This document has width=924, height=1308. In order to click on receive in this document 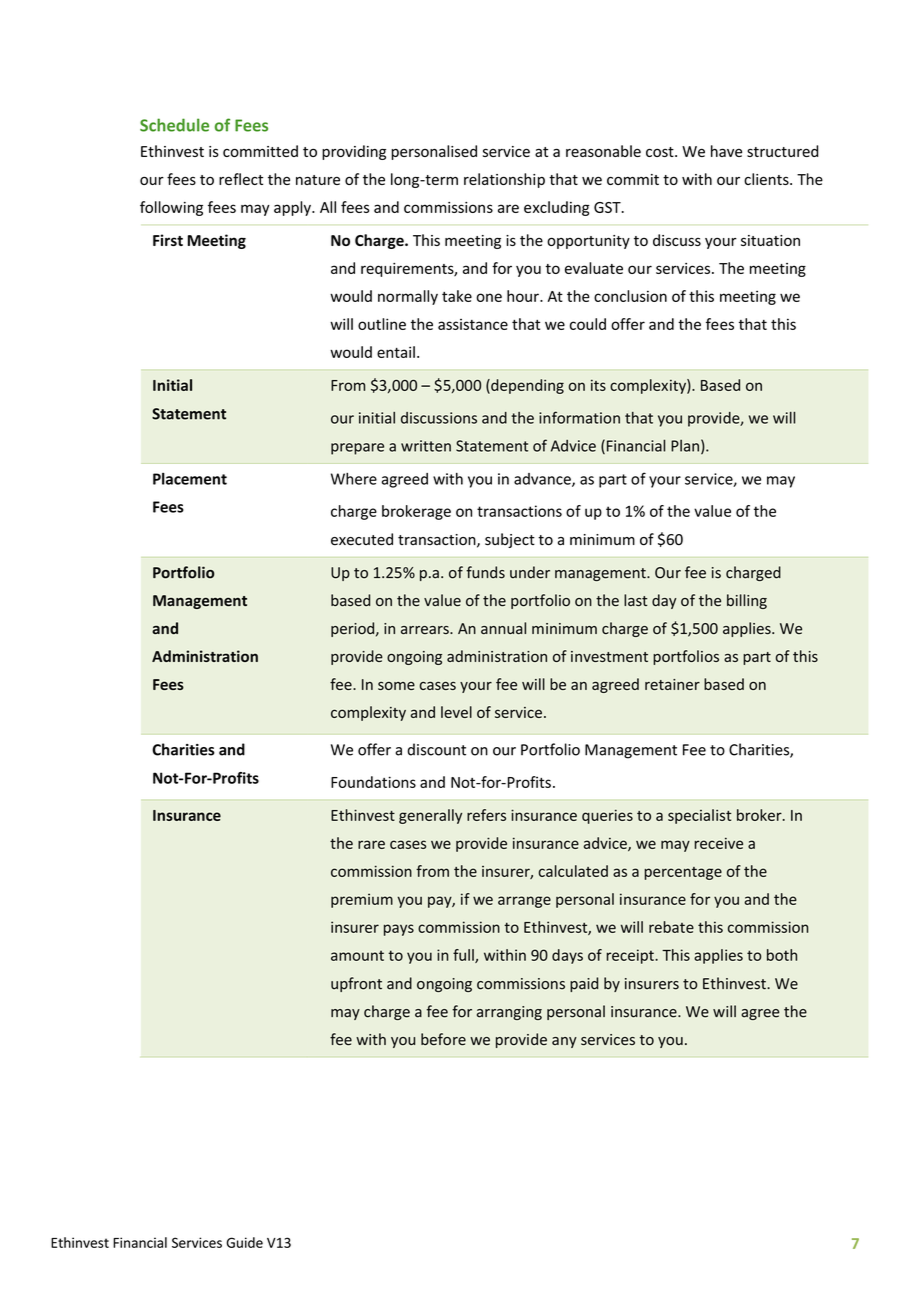, I will do `click(719, 843)`.
